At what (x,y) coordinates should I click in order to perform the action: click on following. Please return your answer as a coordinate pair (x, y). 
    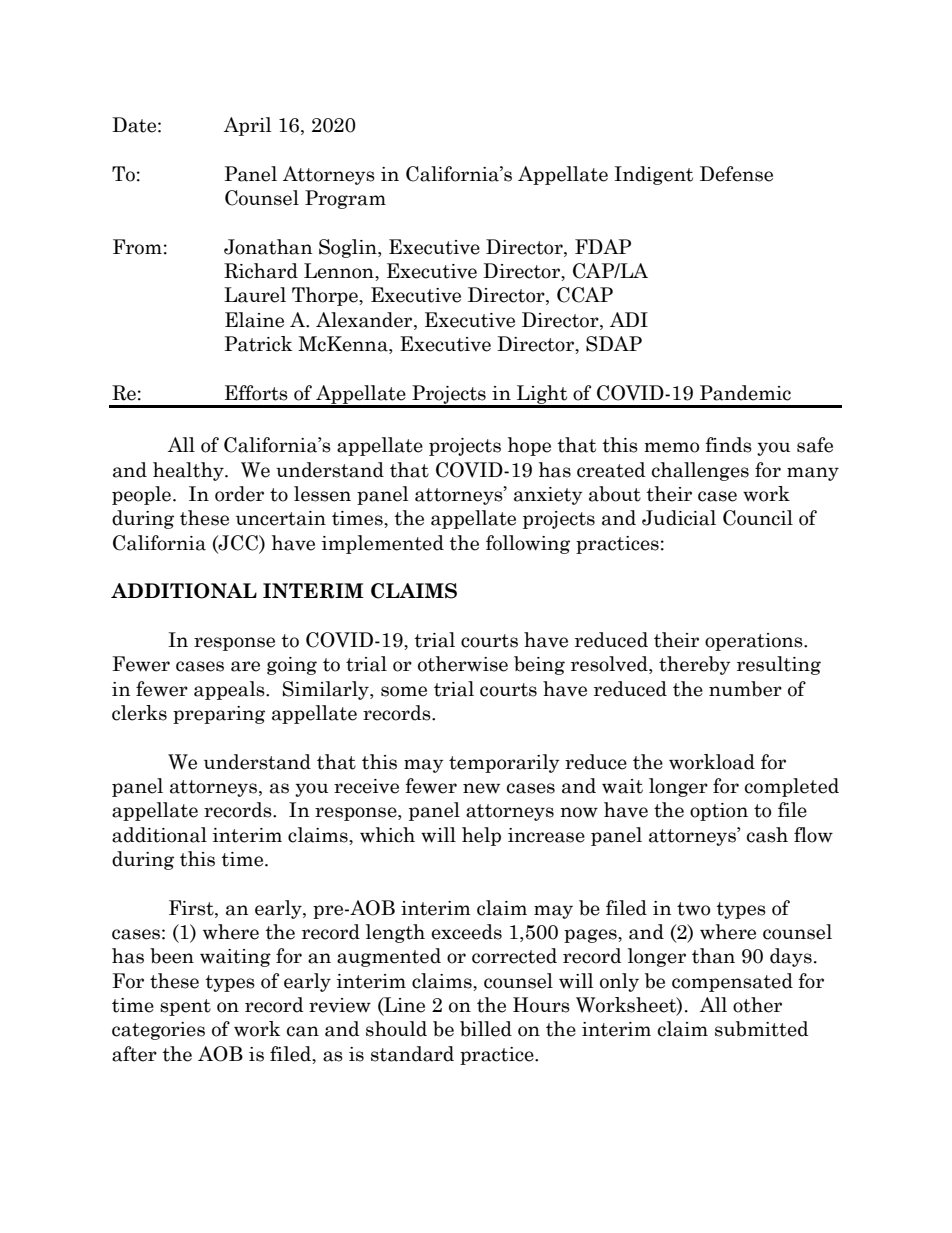
    Looking at the image, I should click on (528, 544).
